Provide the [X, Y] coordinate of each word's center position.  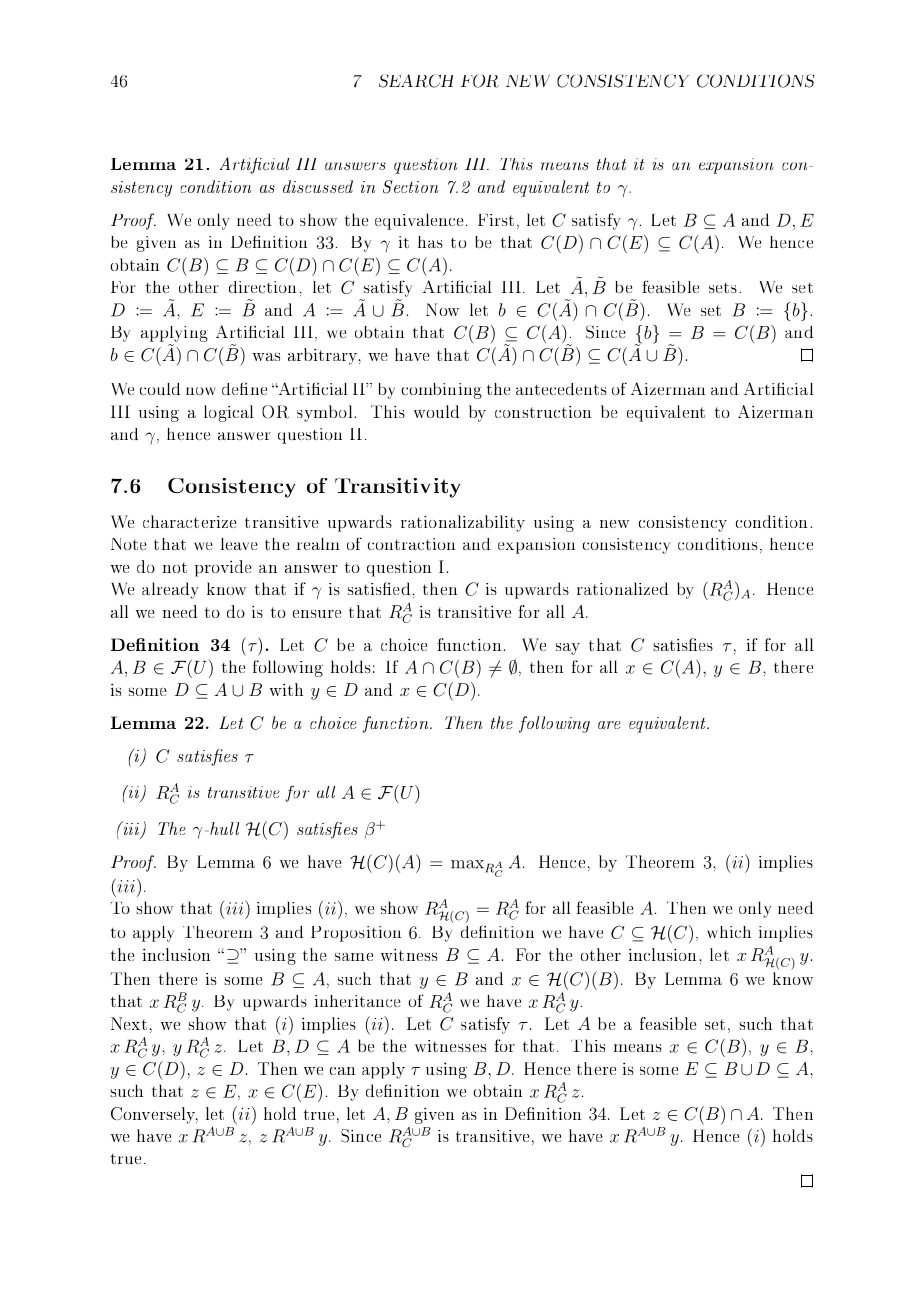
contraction [411, 544]
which [729, 932]
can [342, 1071]
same [354, 957]
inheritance [358, 1001]
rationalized [622, 588]
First [496, 220]
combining [441, 391]
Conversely [154, 1115]
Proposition [356, 934]
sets [723, 288]
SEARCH [416, 81]
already [170, 590]
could [160, 389]
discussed [318, 186]
